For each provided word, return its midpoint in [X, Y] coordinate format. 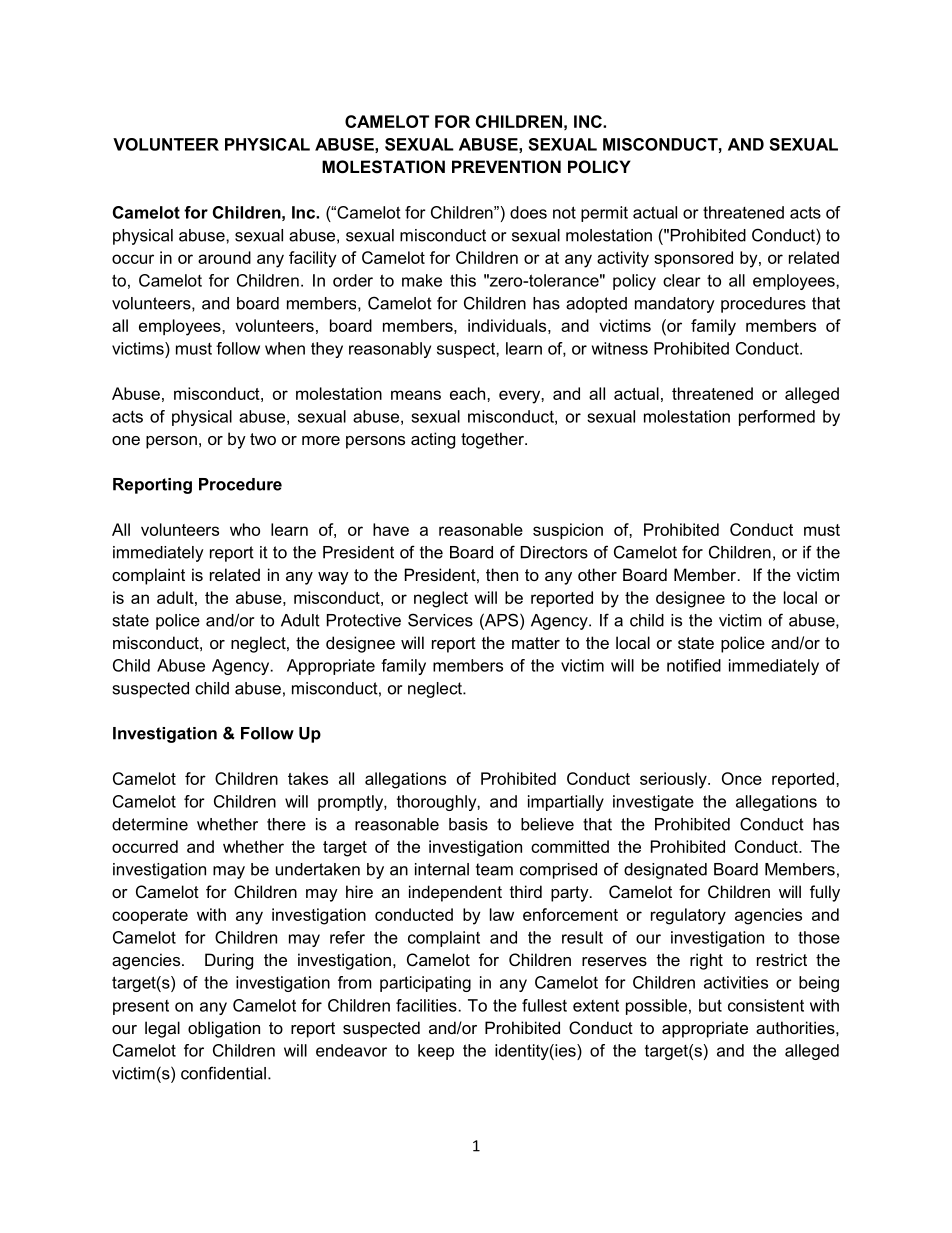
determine [150, 824]
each [467, 393]
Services [440, 620]
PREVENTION [506, 166]
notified [694, 665]
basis [468, 824]
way [333, 578]
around [224, 257]
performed [777, 418]
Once [742, 778]
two [263, 439]
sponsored [693, 259]
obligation [224, 1029]
